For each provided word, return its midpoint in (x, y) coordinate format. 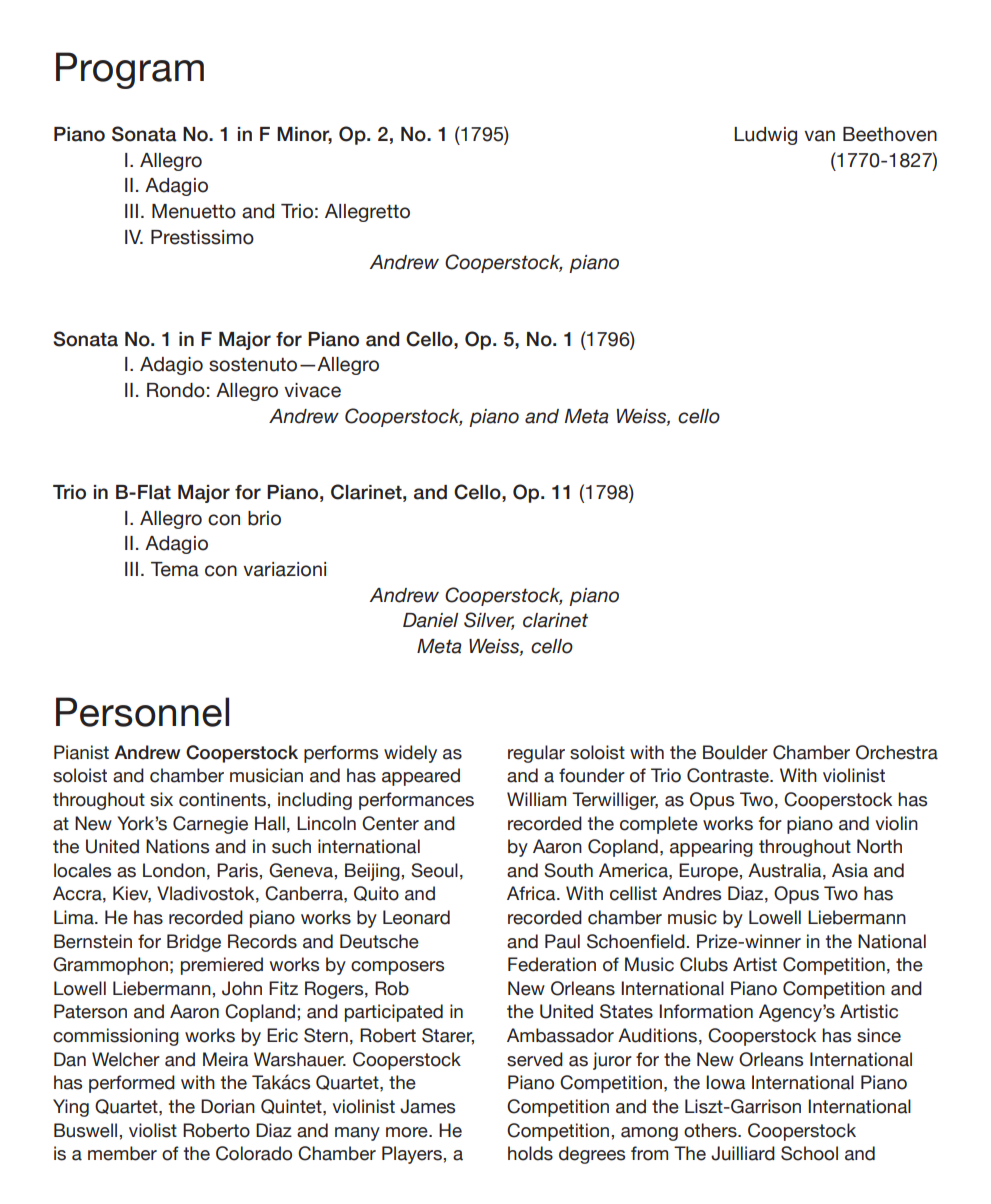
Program (130, 70)
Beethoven (890, 134)
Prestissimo (202, 237)
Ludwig (765, 136)
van (819, 136)
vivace (312, 390)
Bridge (194, 943)
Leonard (416, 917)
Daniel (430, 620)
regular (536, 754)
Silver (489, 621)
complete (659, 825)
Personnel (142, 712)
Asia (850, 870)
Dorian (228, 1106)
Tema (175, 569)
